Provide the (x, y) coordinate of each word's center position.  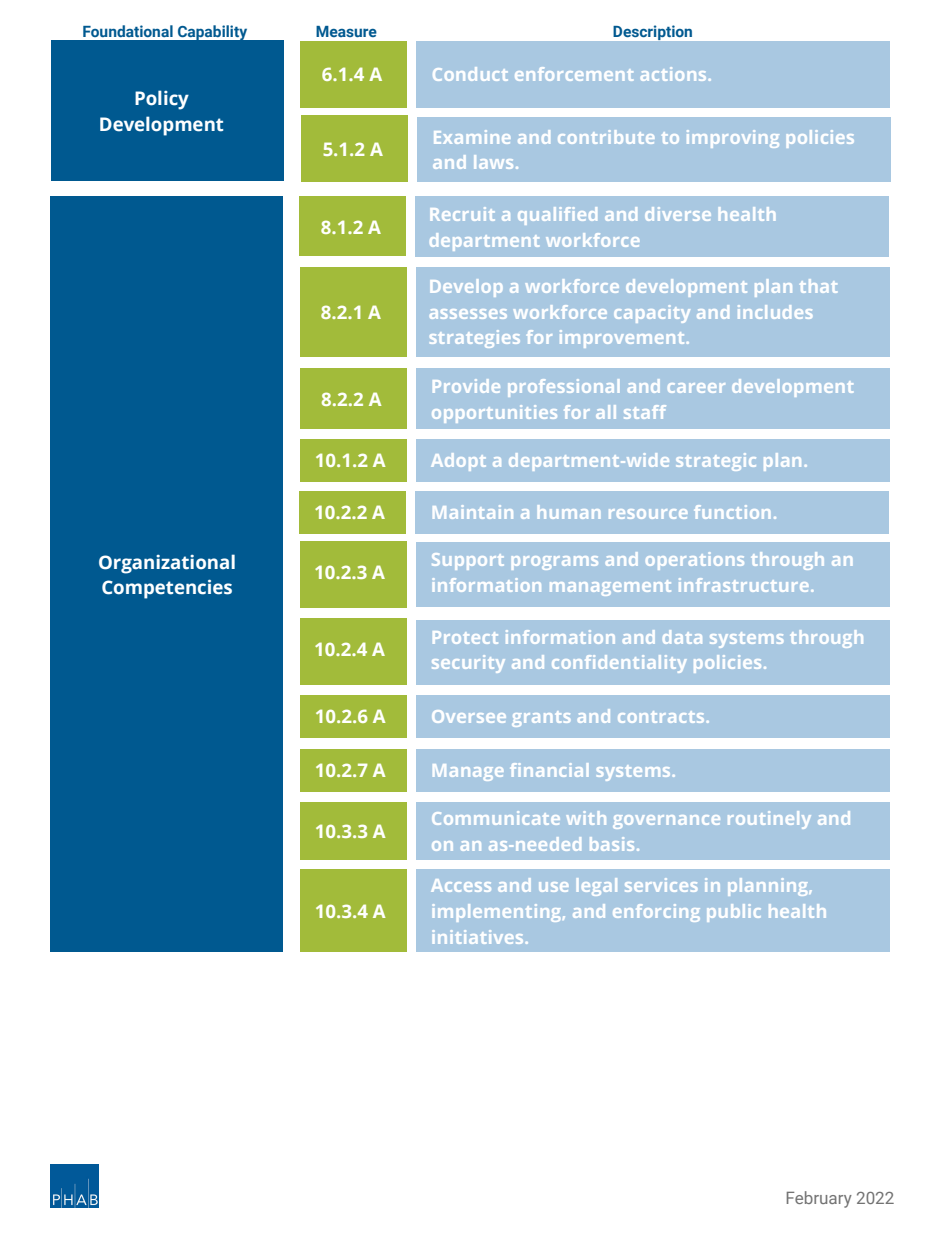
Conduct (470, 74)
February (819, 1199)
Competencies (167, 589)
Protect (465, 637)
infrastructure (743, 585)
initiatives (478, 937)
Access (461, 885)
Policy (162, 100)
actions (673, 74)
